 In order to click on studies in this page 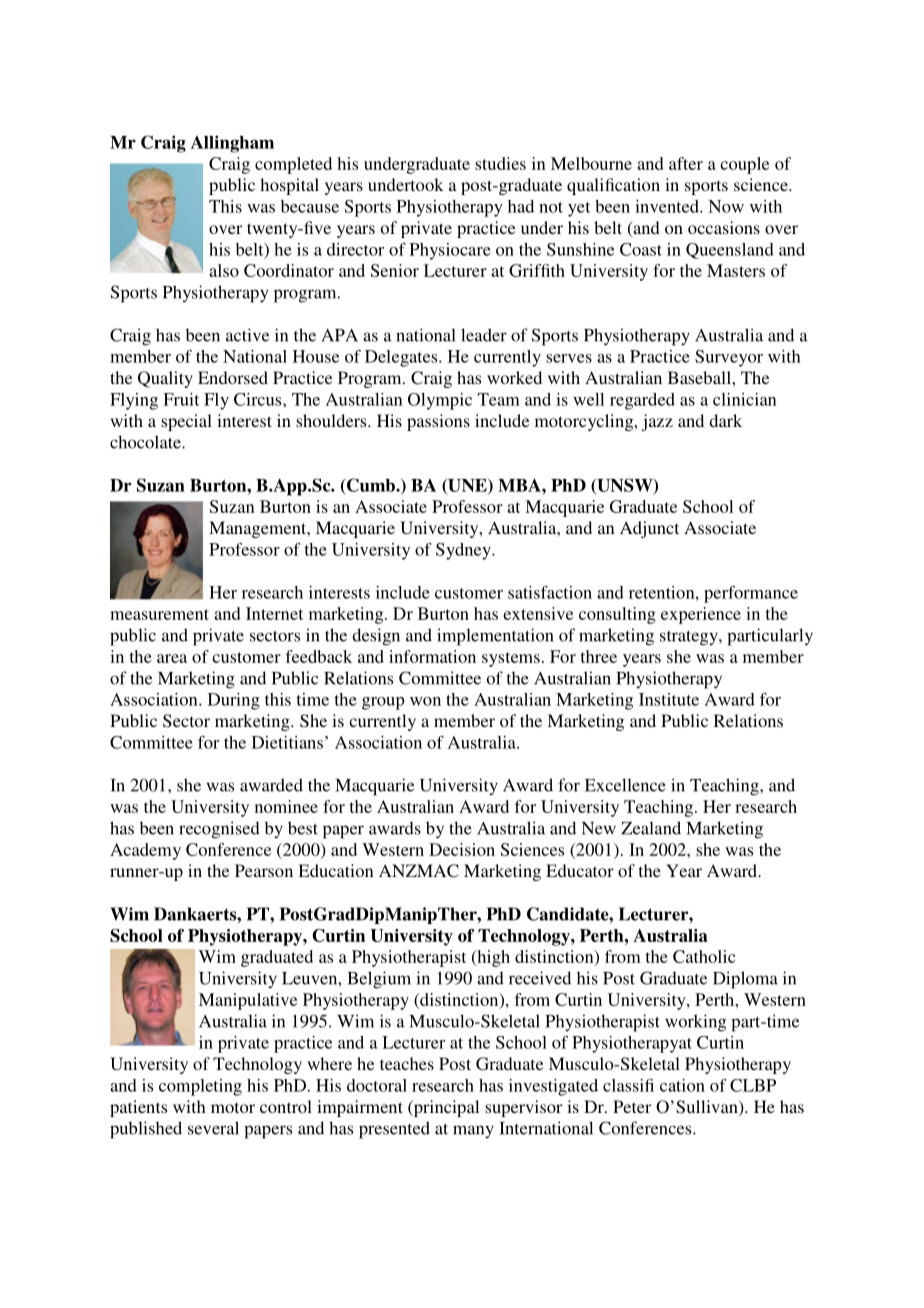, I will do `click(500, 163)`.
